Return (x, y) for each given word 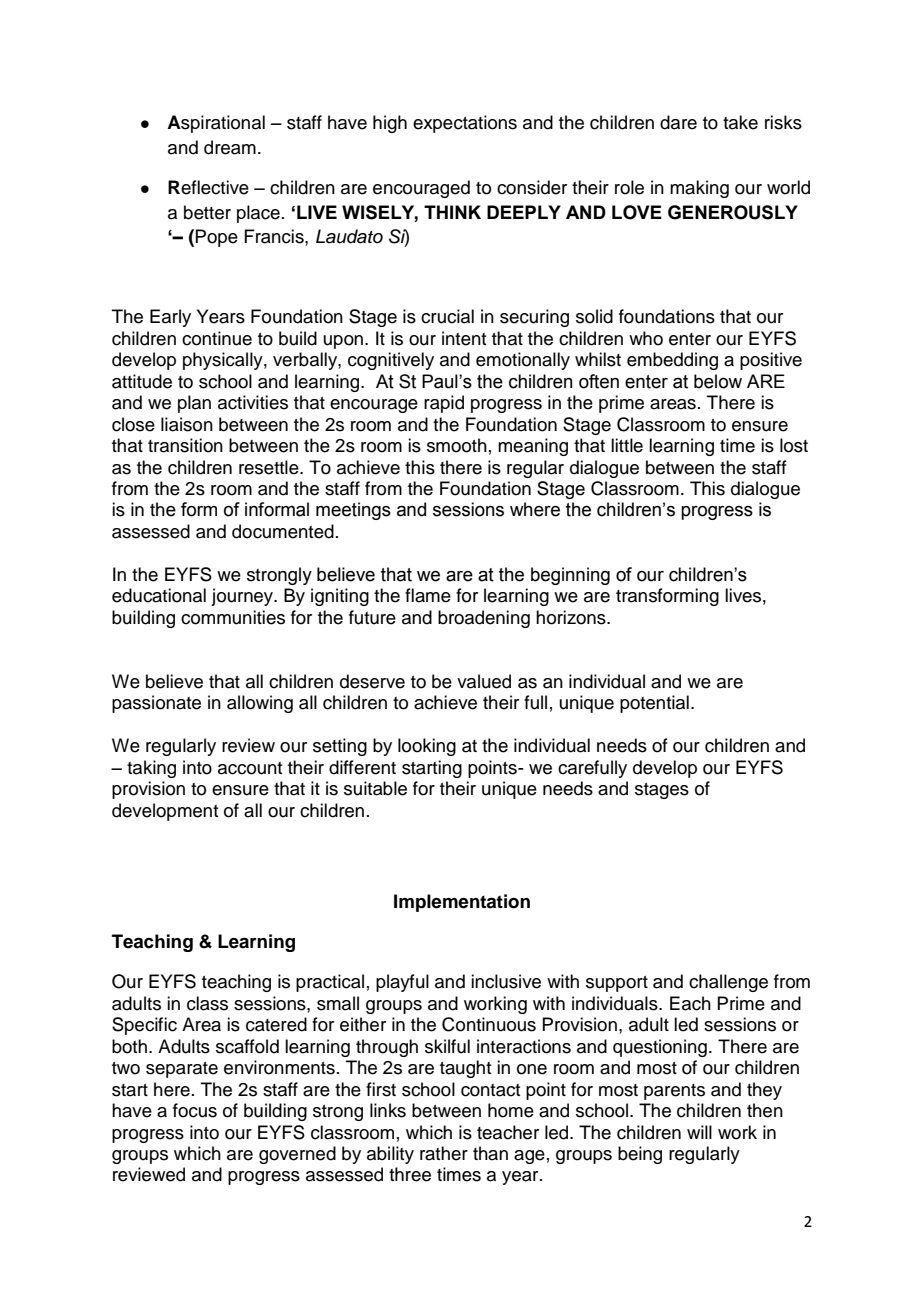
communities (233, 617)
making (699, 189)
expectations (465, 124)
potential (654, 704)
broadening (484, 619)
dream (230, 147)
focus (195, 1110)
